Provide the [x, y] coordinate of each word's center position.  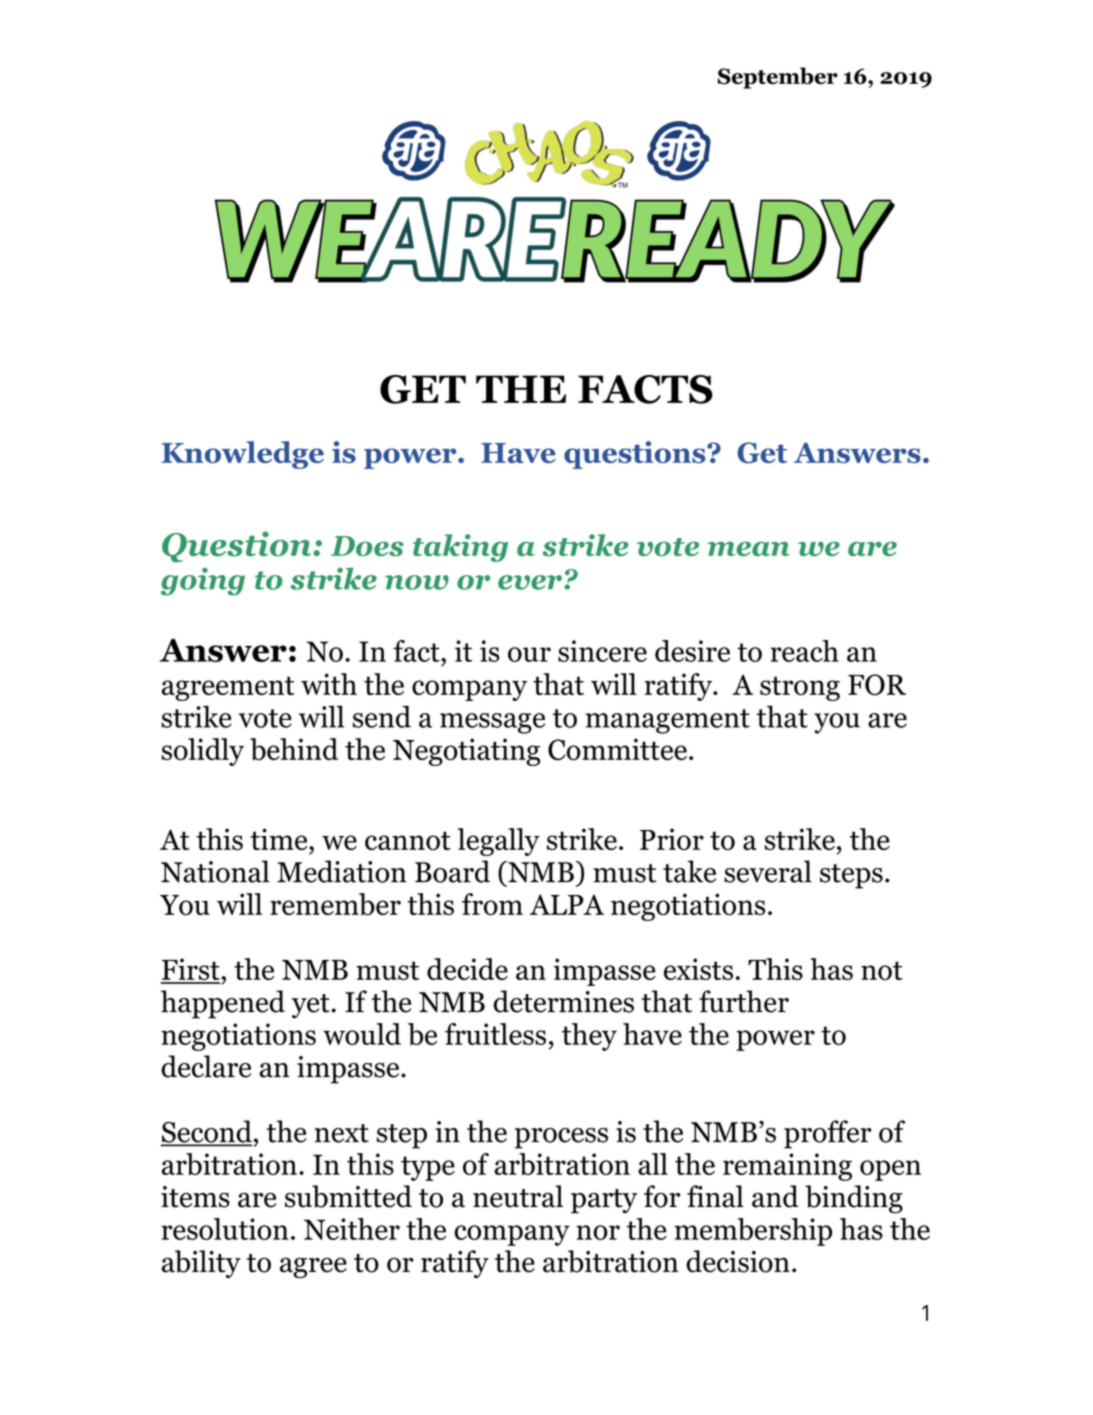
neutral [518, 1196]
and [775, 1196]
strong [800, 688]
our [529, 654]
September [778, 78]
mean [749, 548]
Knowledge [243, 455]
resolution [225, 1229]
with [329, 684]
